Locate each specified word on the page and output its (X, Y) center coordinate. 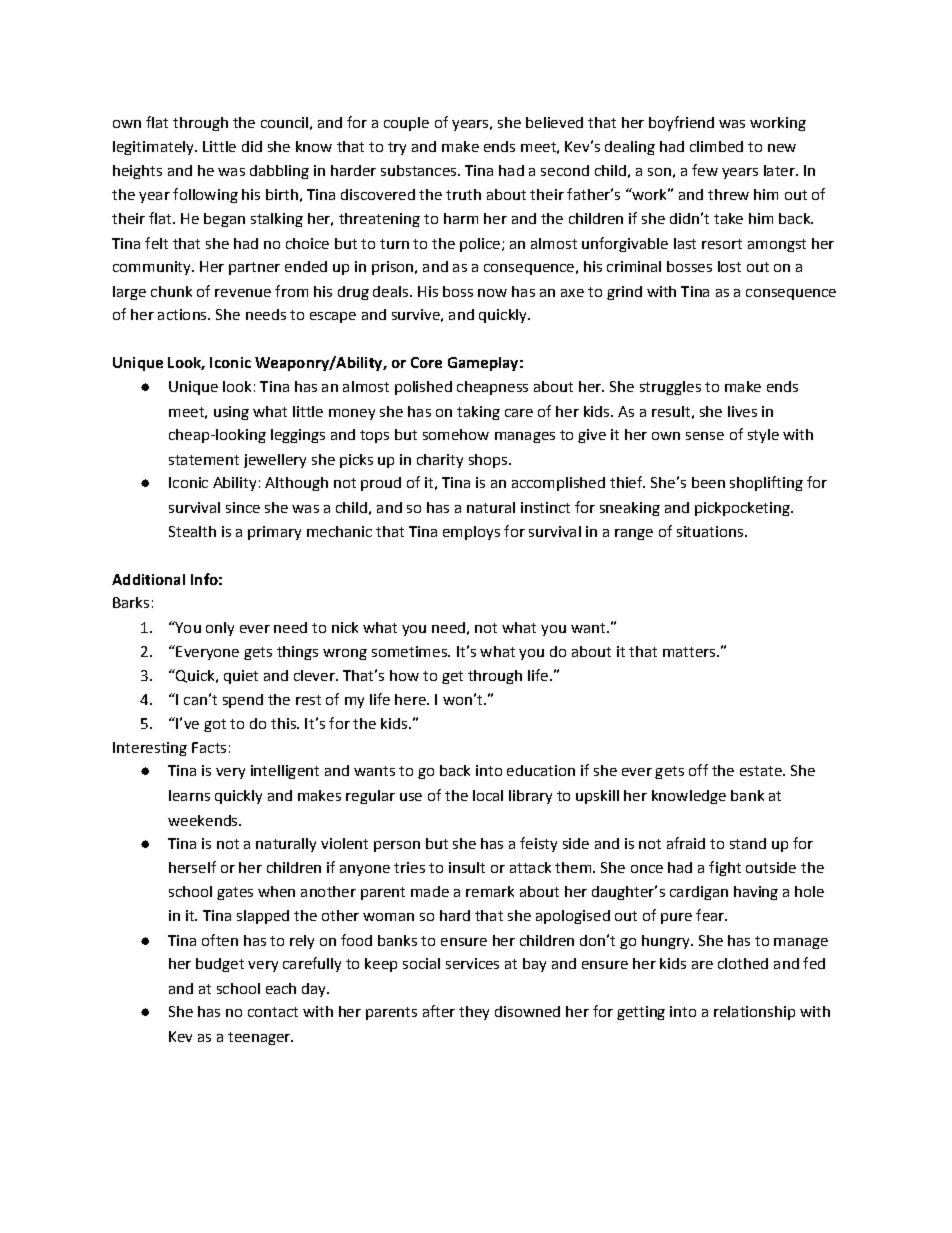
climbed (716, 146)
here (411, 699)
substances (420, 170)
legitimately (154, 148)
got (215, 725)
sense (705, 436)
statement (204, 460)
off (698, 770)
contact (273, 1012)
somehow (456, 434)
